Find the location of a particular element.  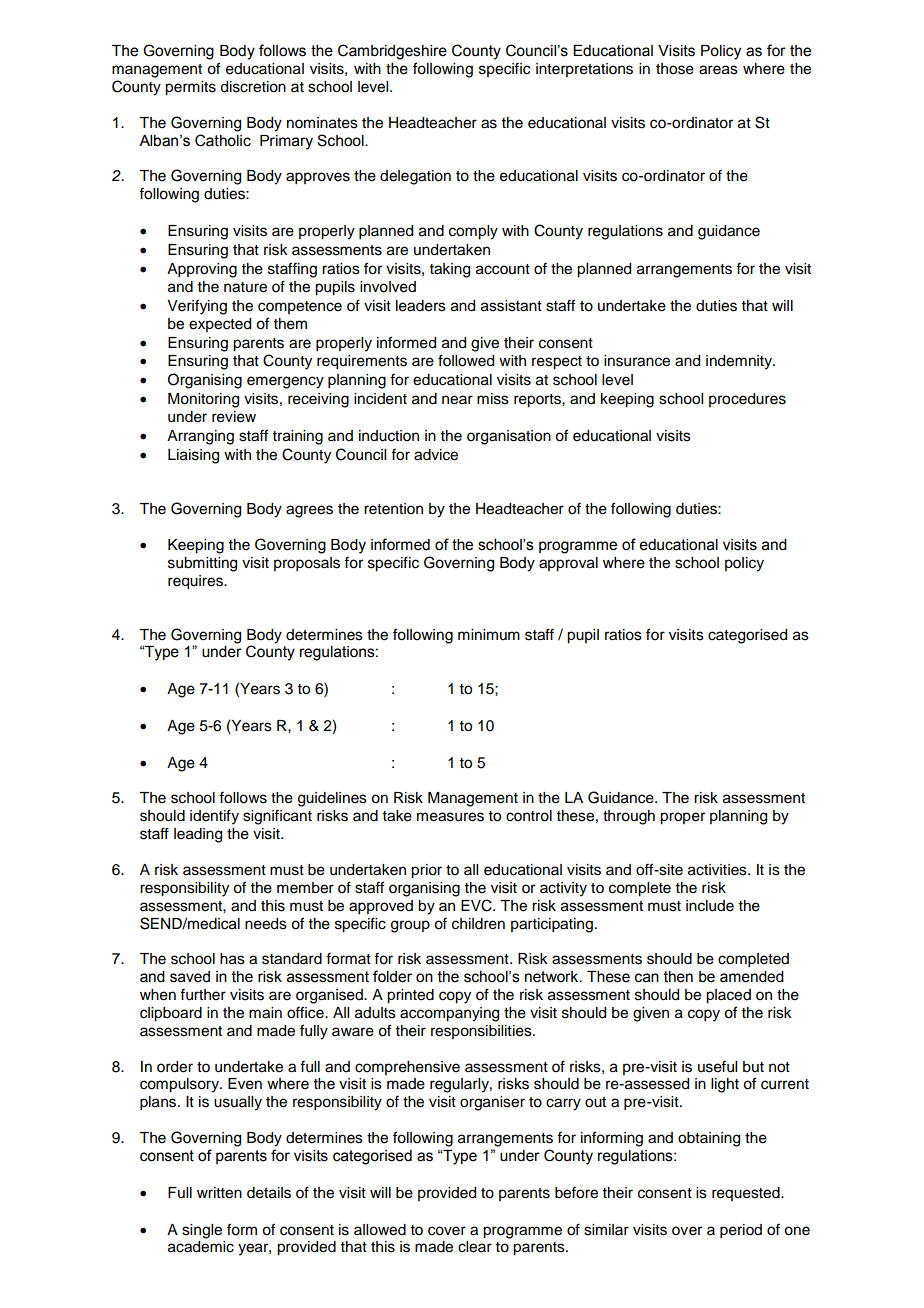

include is located at coordinates (710, 906).
